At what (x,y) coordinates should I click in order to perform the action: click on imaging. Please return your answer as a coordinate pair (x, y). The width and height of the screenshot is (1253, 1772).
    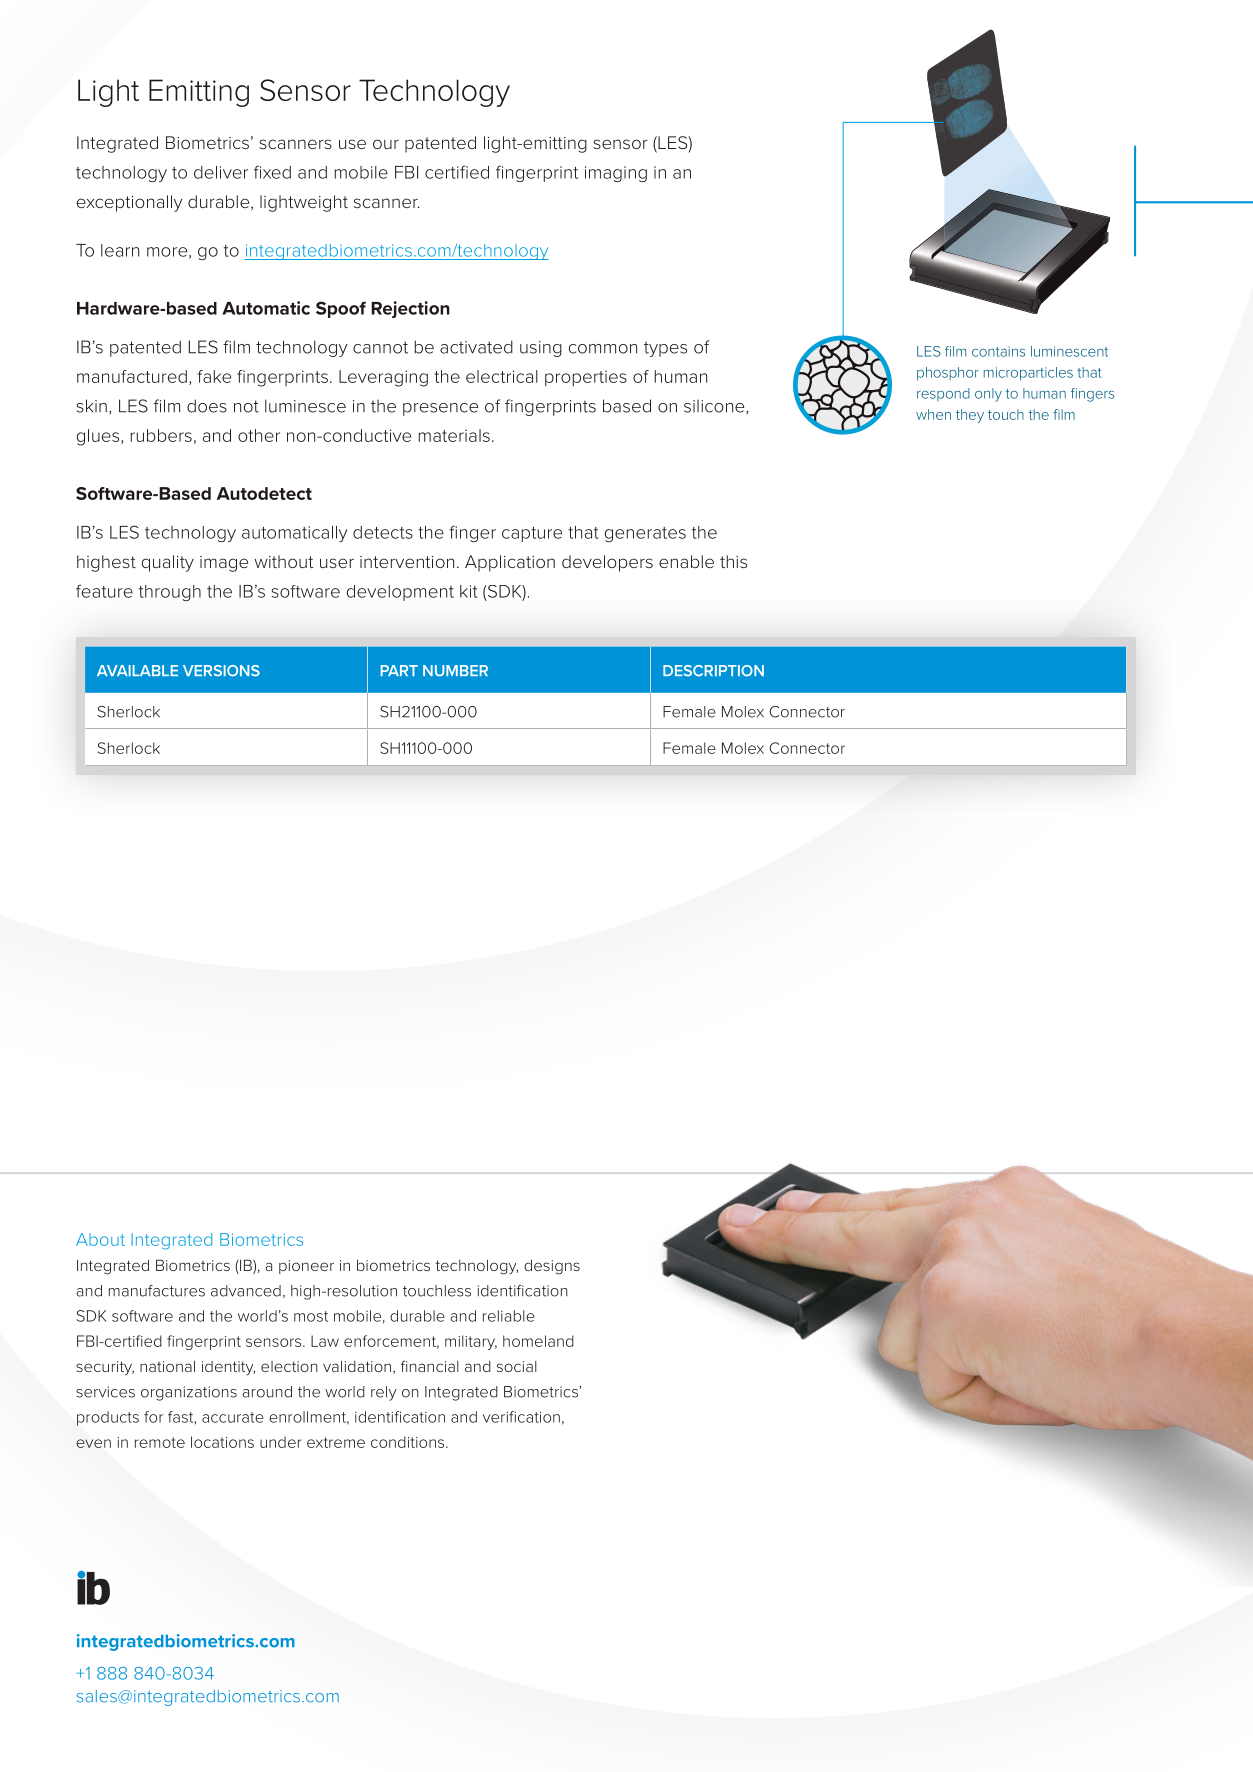
    Looking at the image, I should click on (616, 174).
